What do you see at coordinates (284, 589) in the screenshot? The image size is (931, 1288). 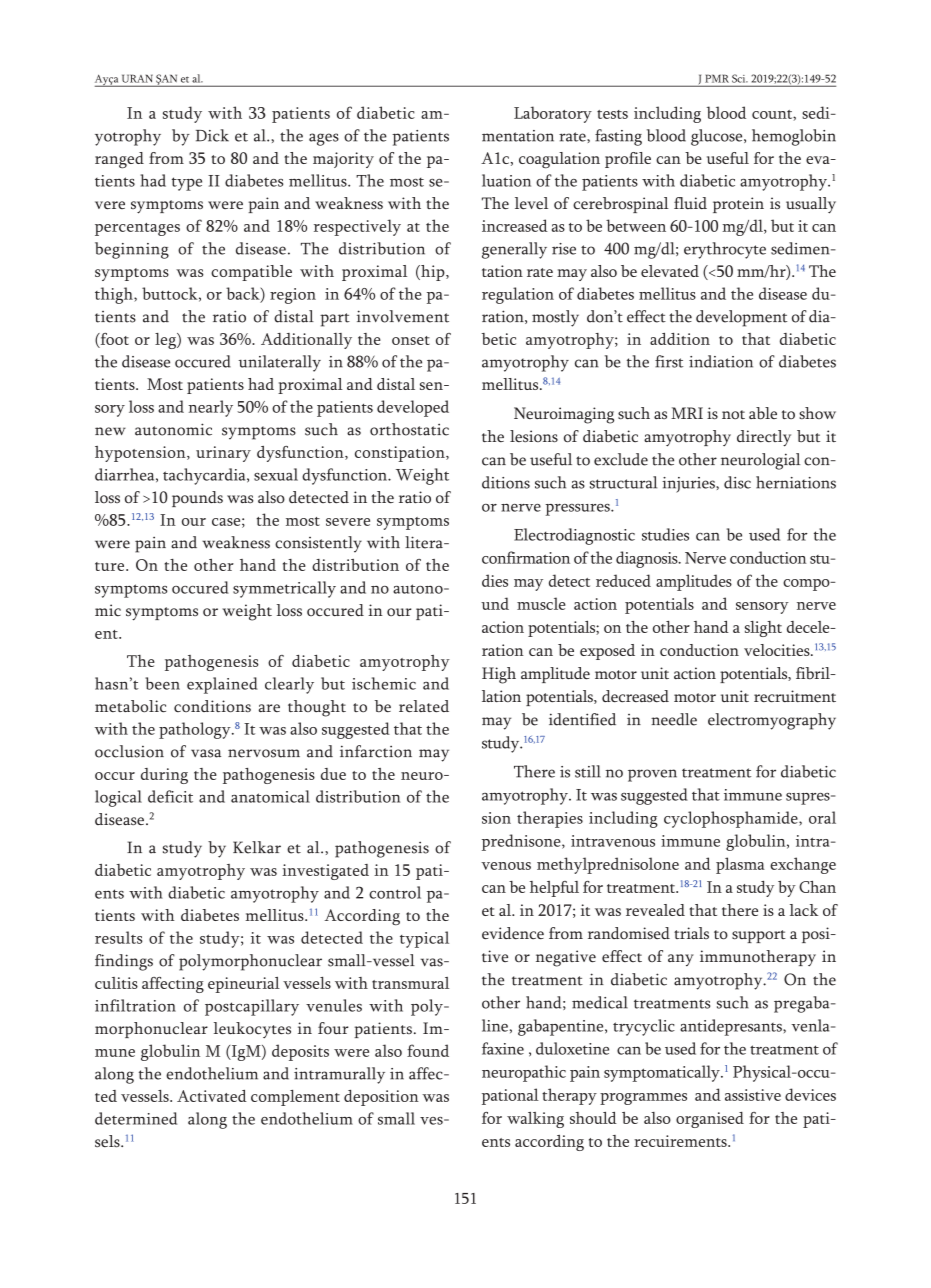 I see `symmetrically` at bounding box center [284, 589].
